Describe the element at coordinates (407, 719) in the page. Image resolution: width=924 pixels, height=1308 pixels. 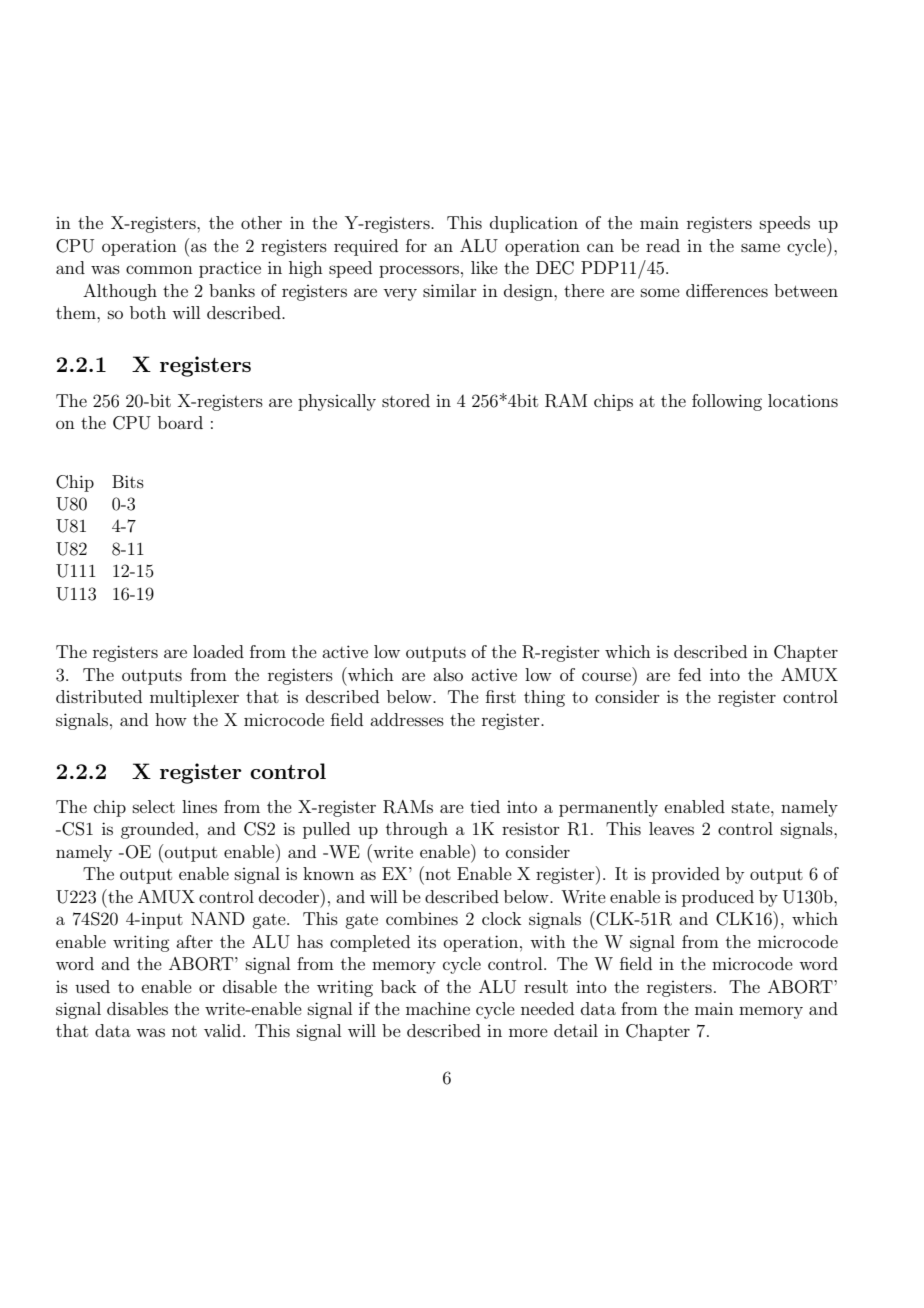
I see `addresses` at that location.
